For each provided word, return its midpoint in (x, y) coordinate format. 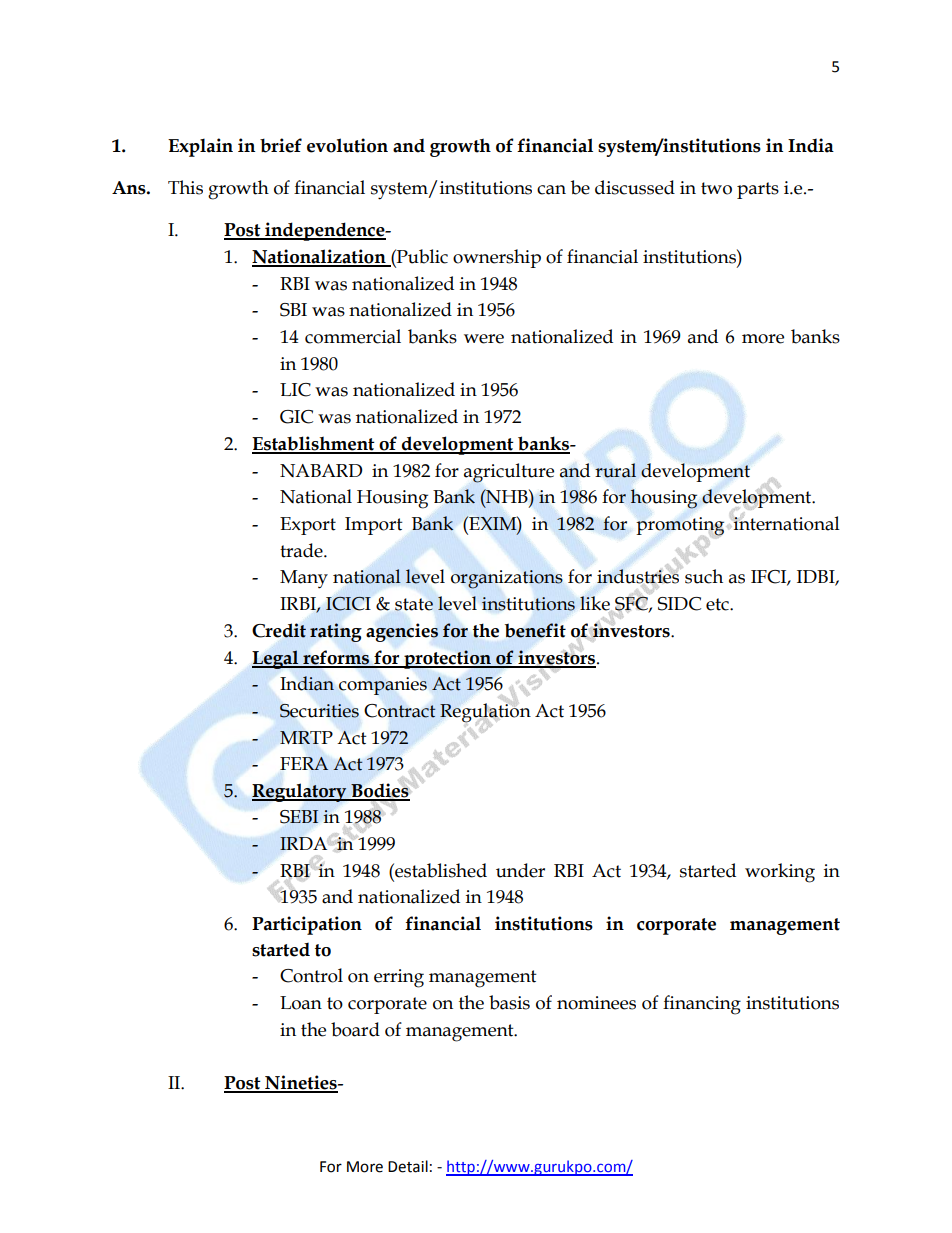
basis (509, 1002)
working (780, 873)
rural (615, 470)
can (551, 190)
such (704, 576)
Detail (408, 1166)
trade (302, 550)
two (716, 188)
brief (281, 145)
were (484, 339)
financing (702, 1005)
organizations (507, 579)
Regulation (485, 713)
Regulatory (300, 793)
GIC (296, 417)
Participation (307, 925)
